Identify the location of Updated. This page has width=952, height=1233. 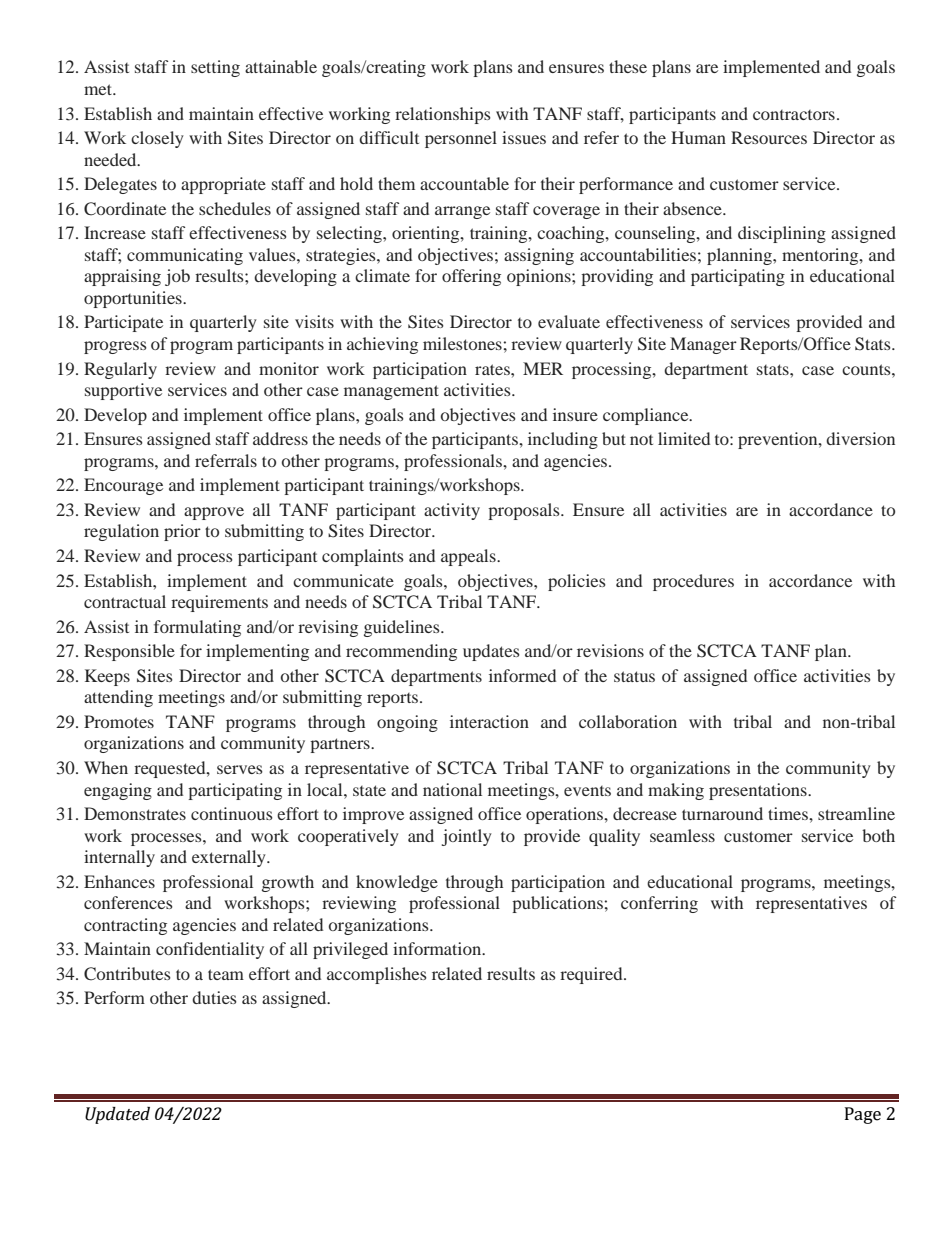
(117, 1115).
